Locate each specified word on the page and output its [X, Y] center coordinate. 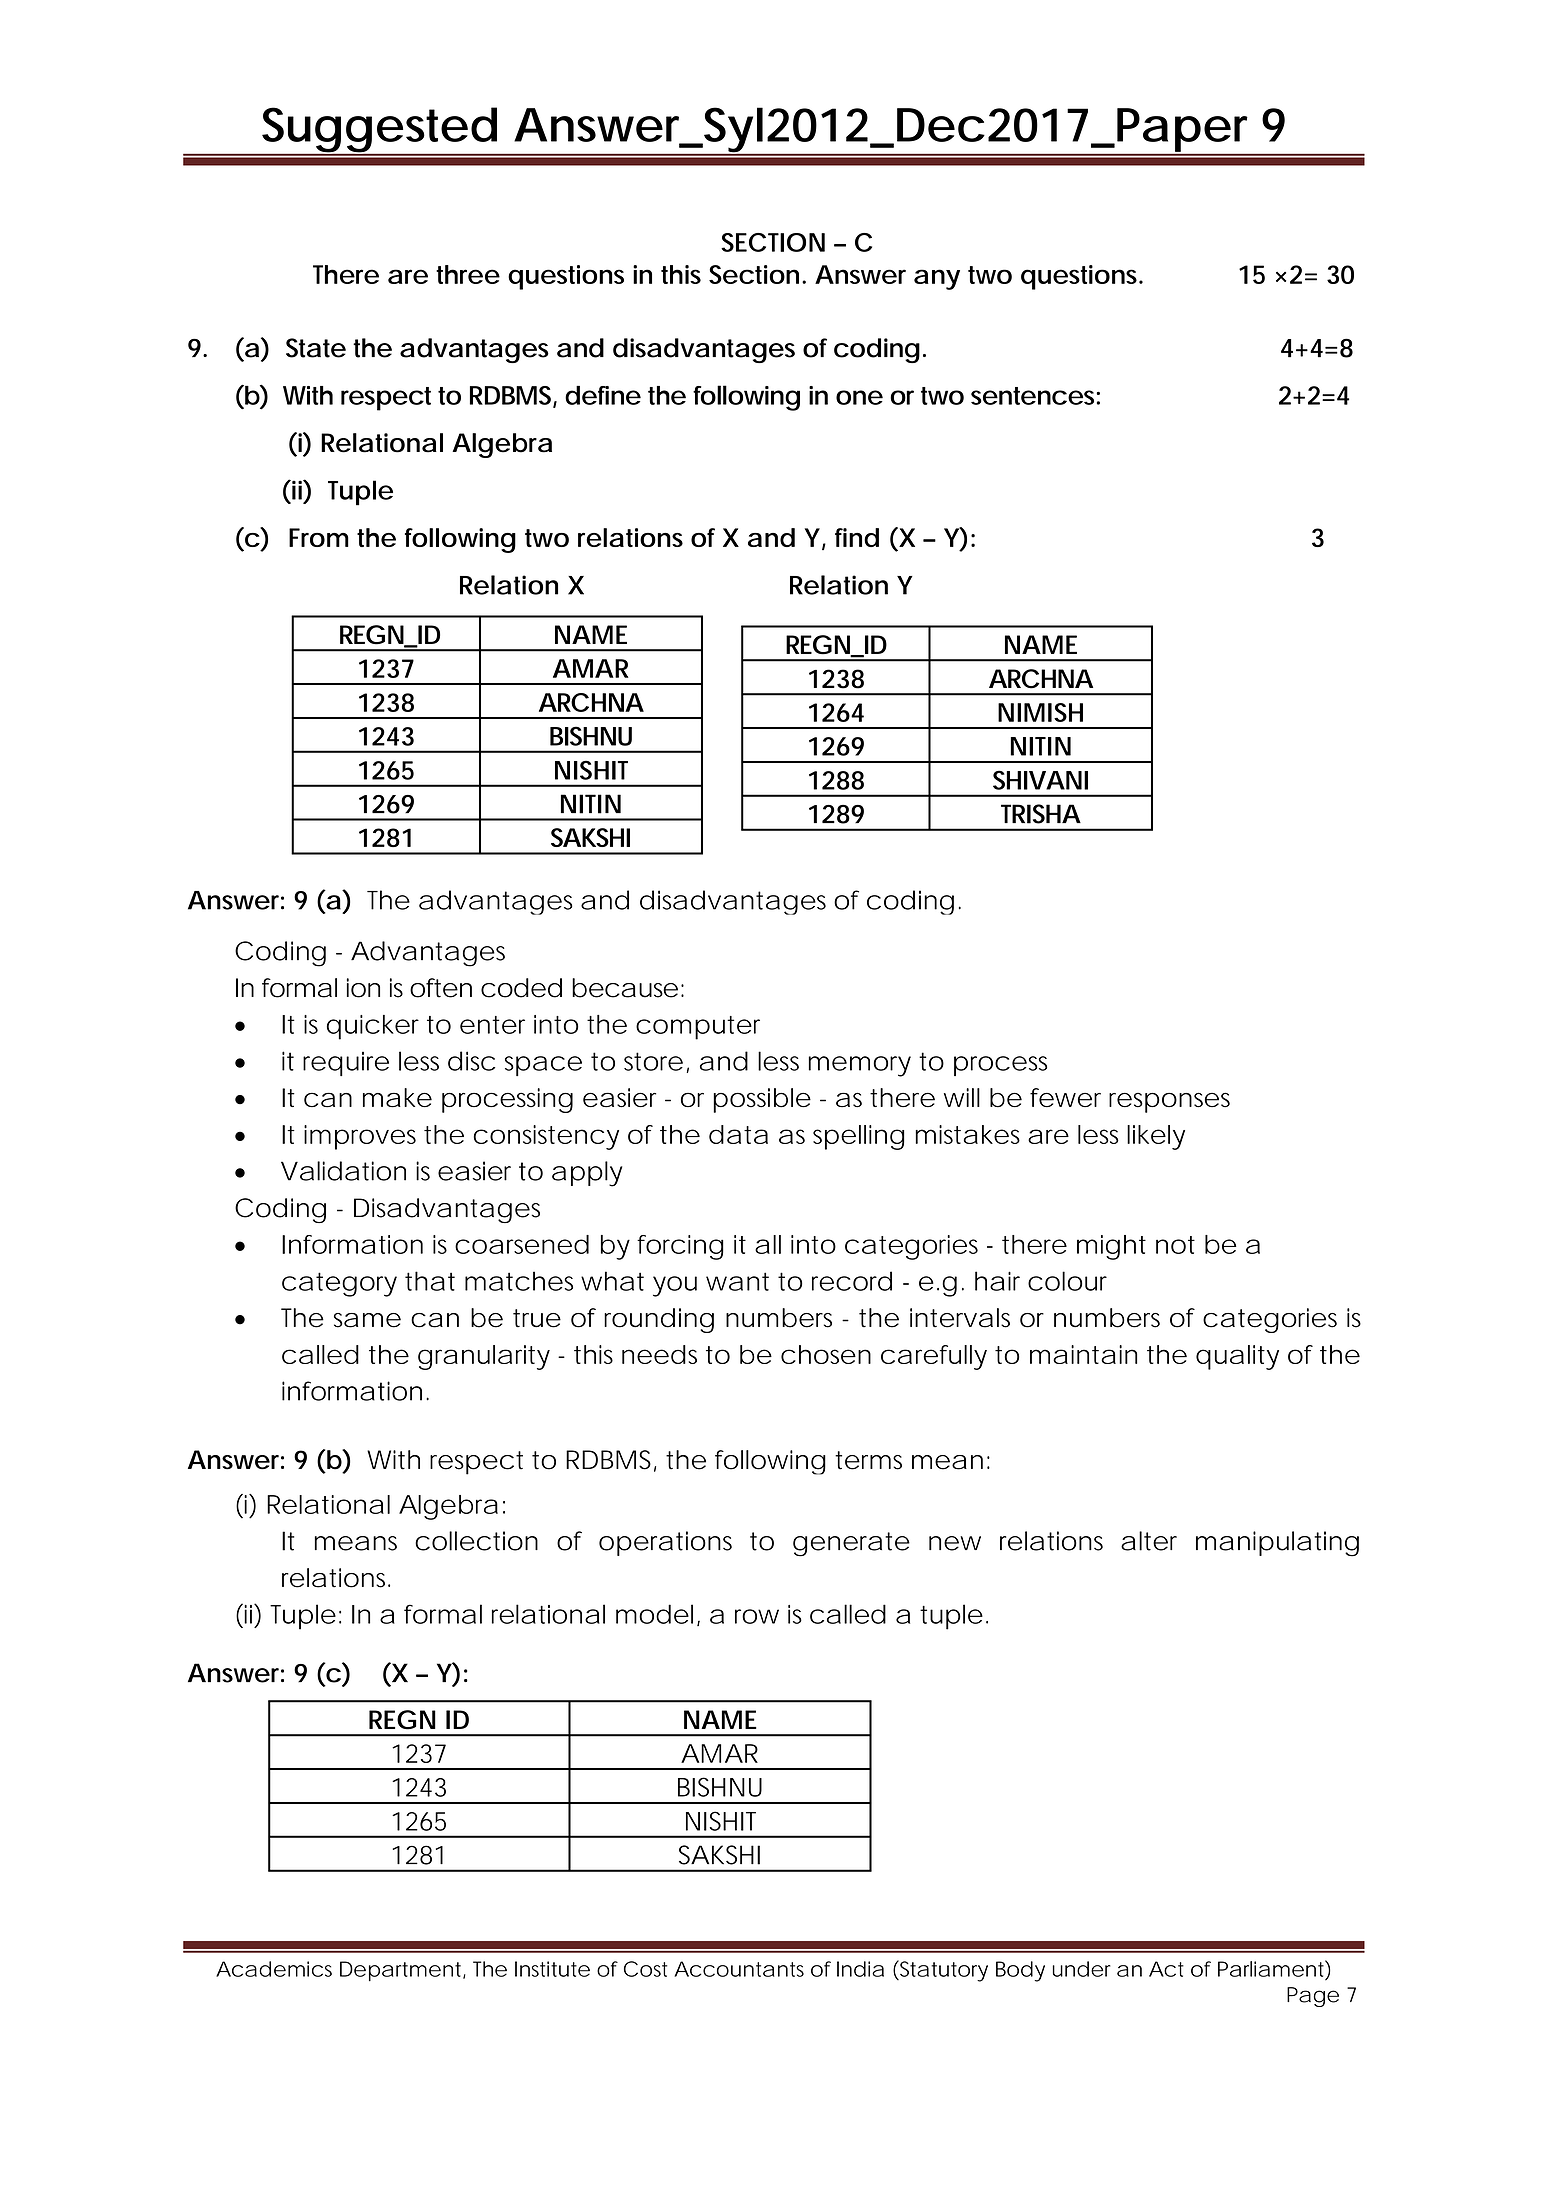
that [430, 1281]
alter [1149, 1541]
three [468, 274]
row [757, 1616]
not [1175, 1245]
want [737, 1281]
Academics [274, 1969]
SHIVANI [1040, 780]
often [441, 988]
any [937, 279]
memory [860, 1066]
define [603, 395]
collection [476, 1541]
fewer [1065, 1097]
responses [1169, 1102]
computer [698, 1028]
